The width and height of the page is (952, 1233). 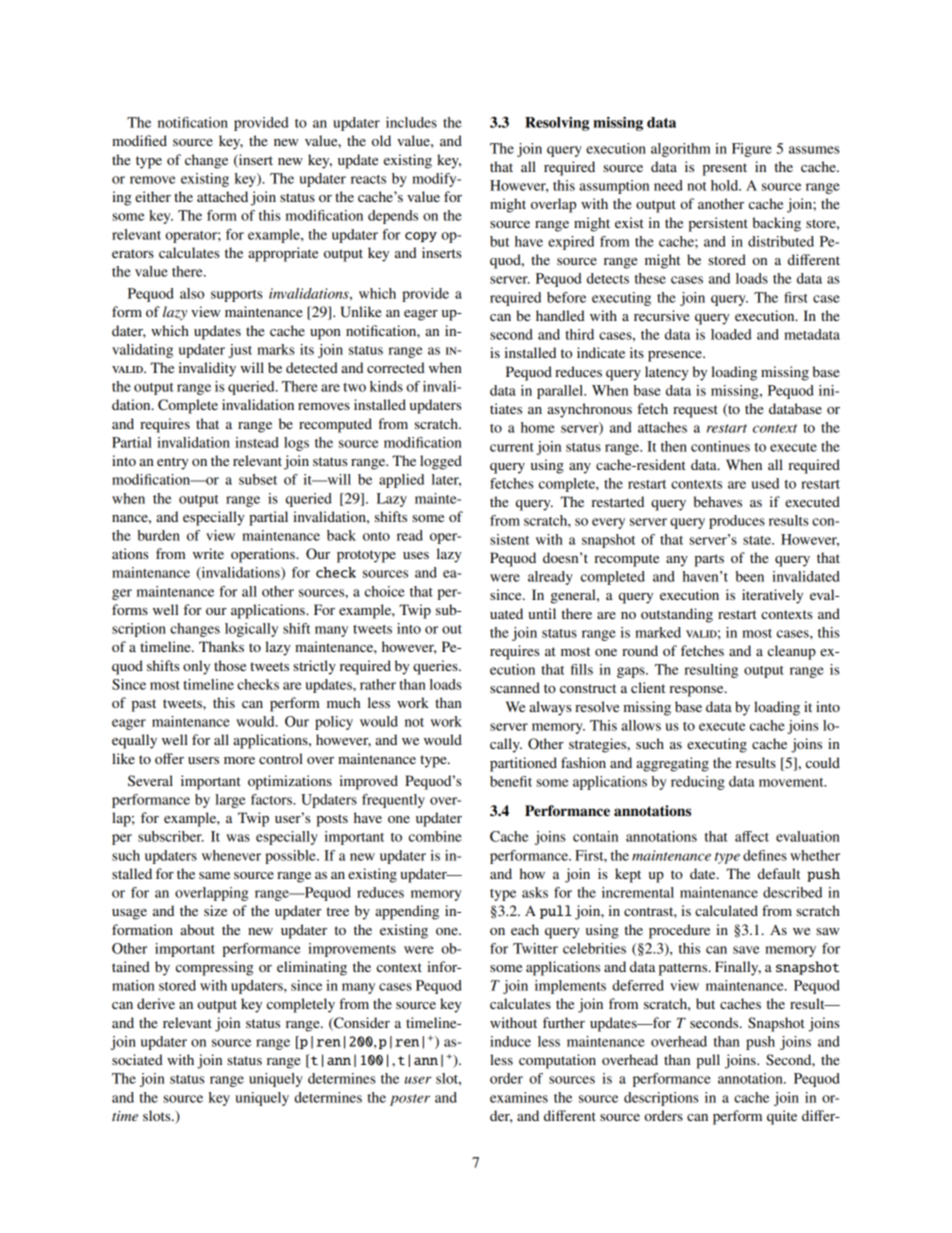 I want to click on benefit, so click(x=511, y=781).
